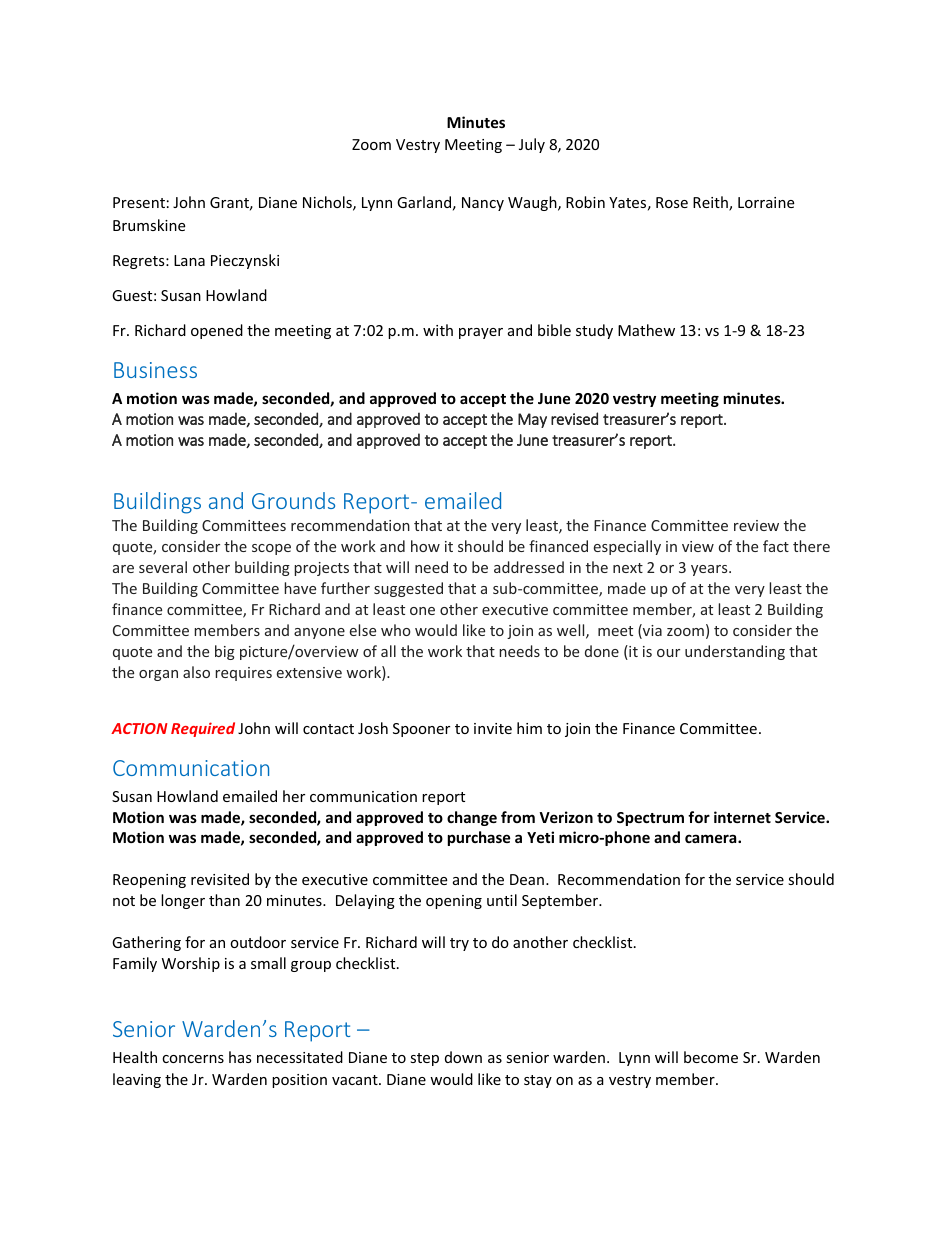  What do you see at coordinates (766, 202) in the screenshot?
I see `Lorraine` at bounding box center [766, 202].
